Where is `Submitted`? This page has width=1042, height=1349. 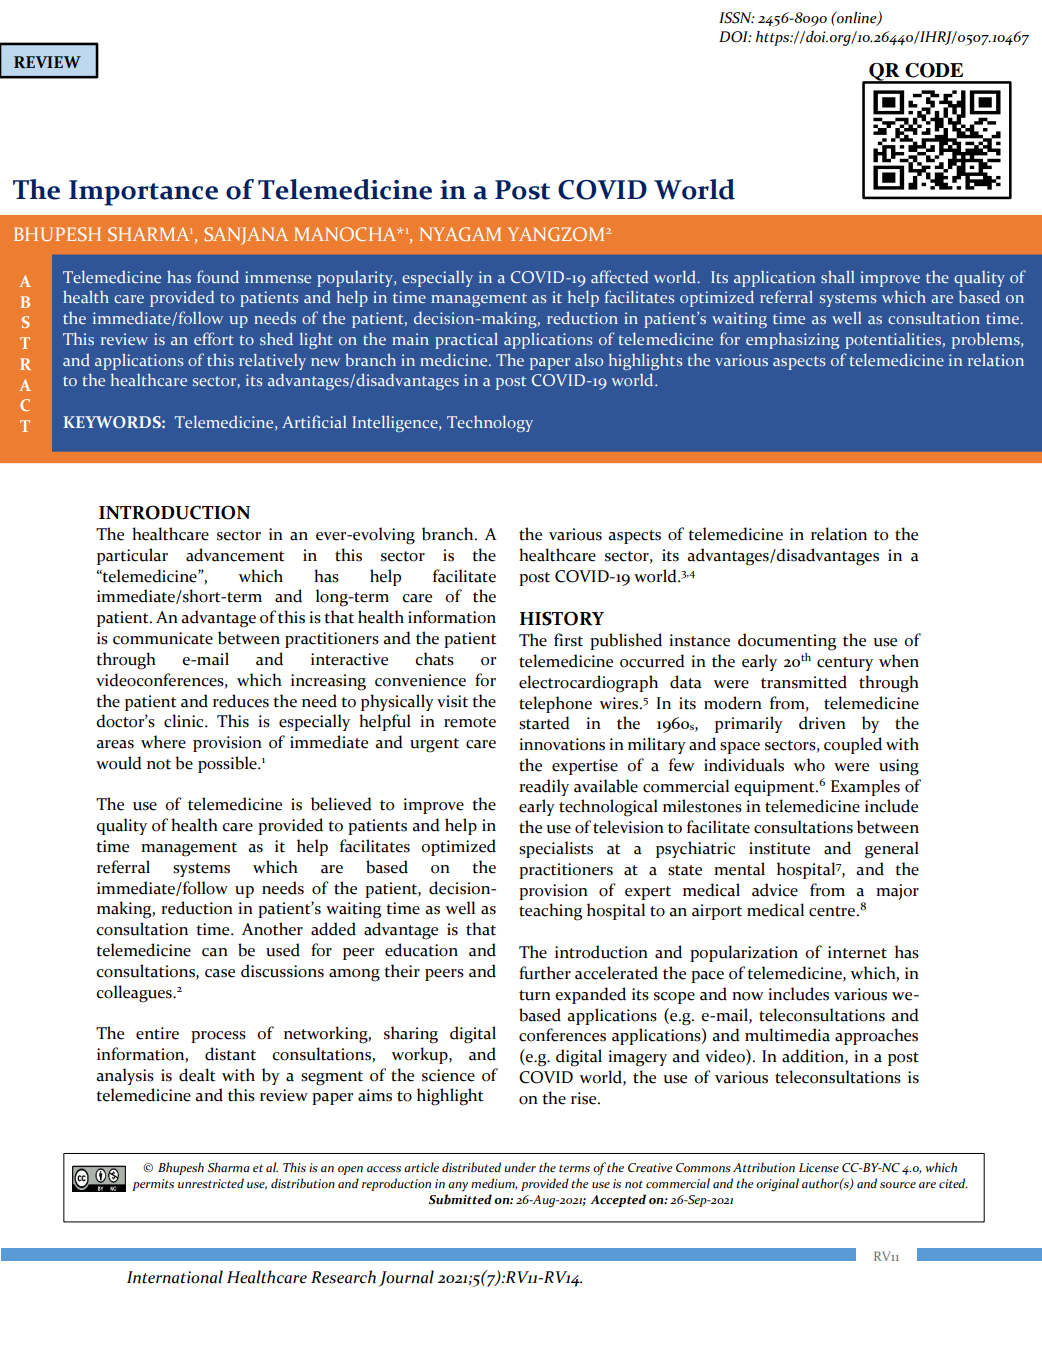 Submitted is located at coordinates (460, 1199).
